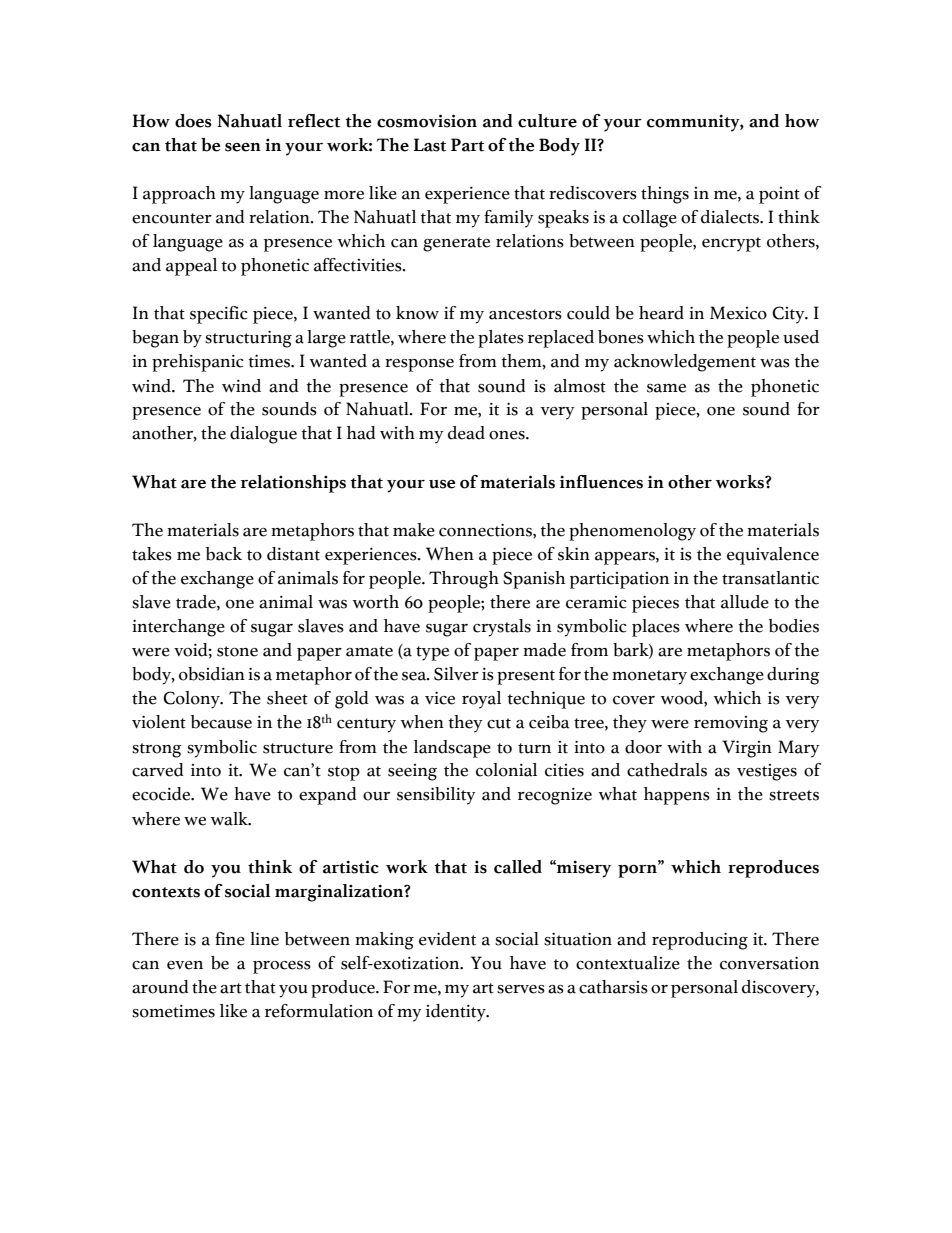 Image resolution: width=952 pixels, height=1233 pixels. I want to click on stone, so click(237, 651).
